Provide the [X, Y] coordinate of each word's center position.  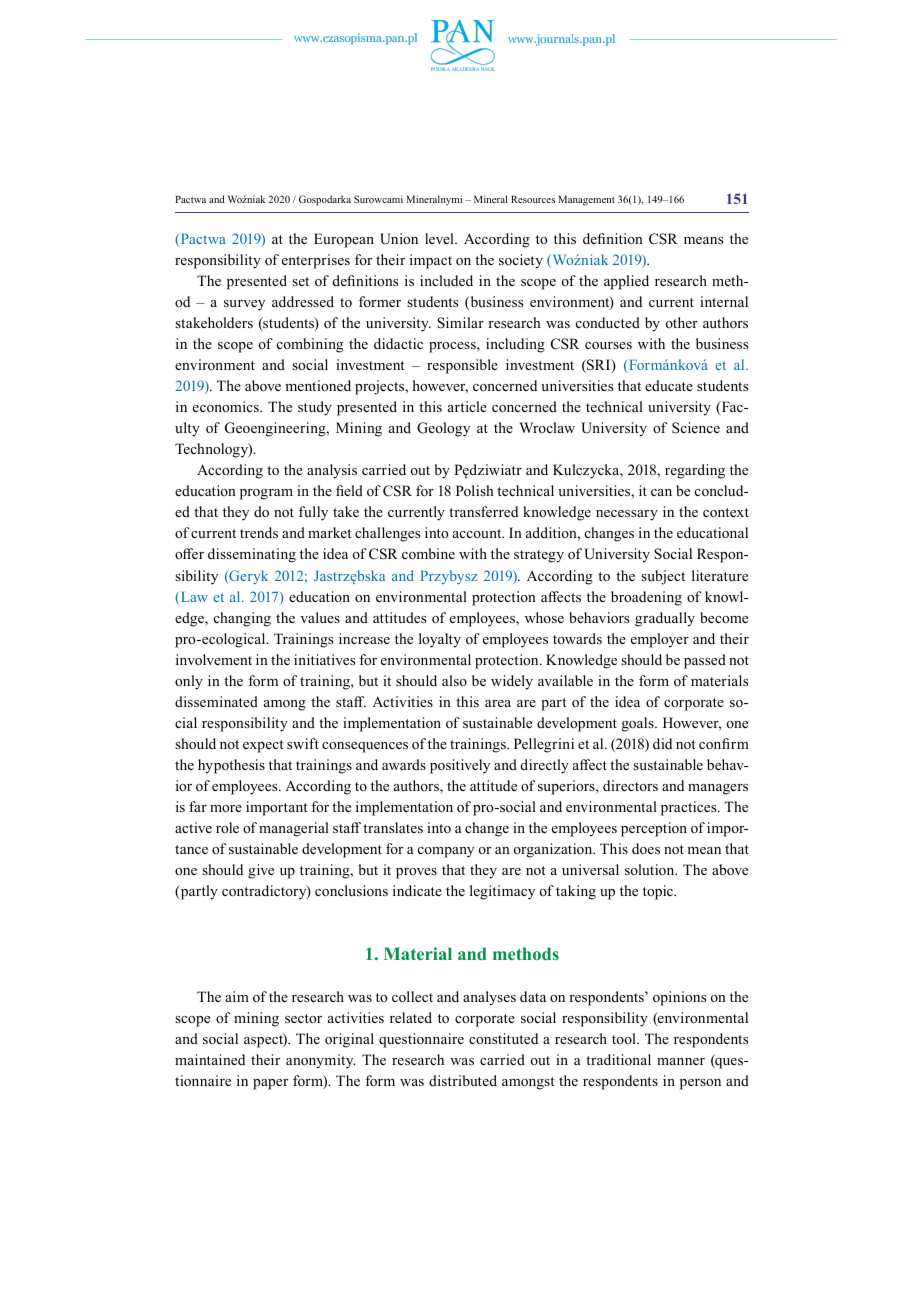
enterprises [316, 261]
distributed [463, 1080]
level [440, 238]
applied [626, 282]
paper [270, 1084]
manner [681, 1061]
